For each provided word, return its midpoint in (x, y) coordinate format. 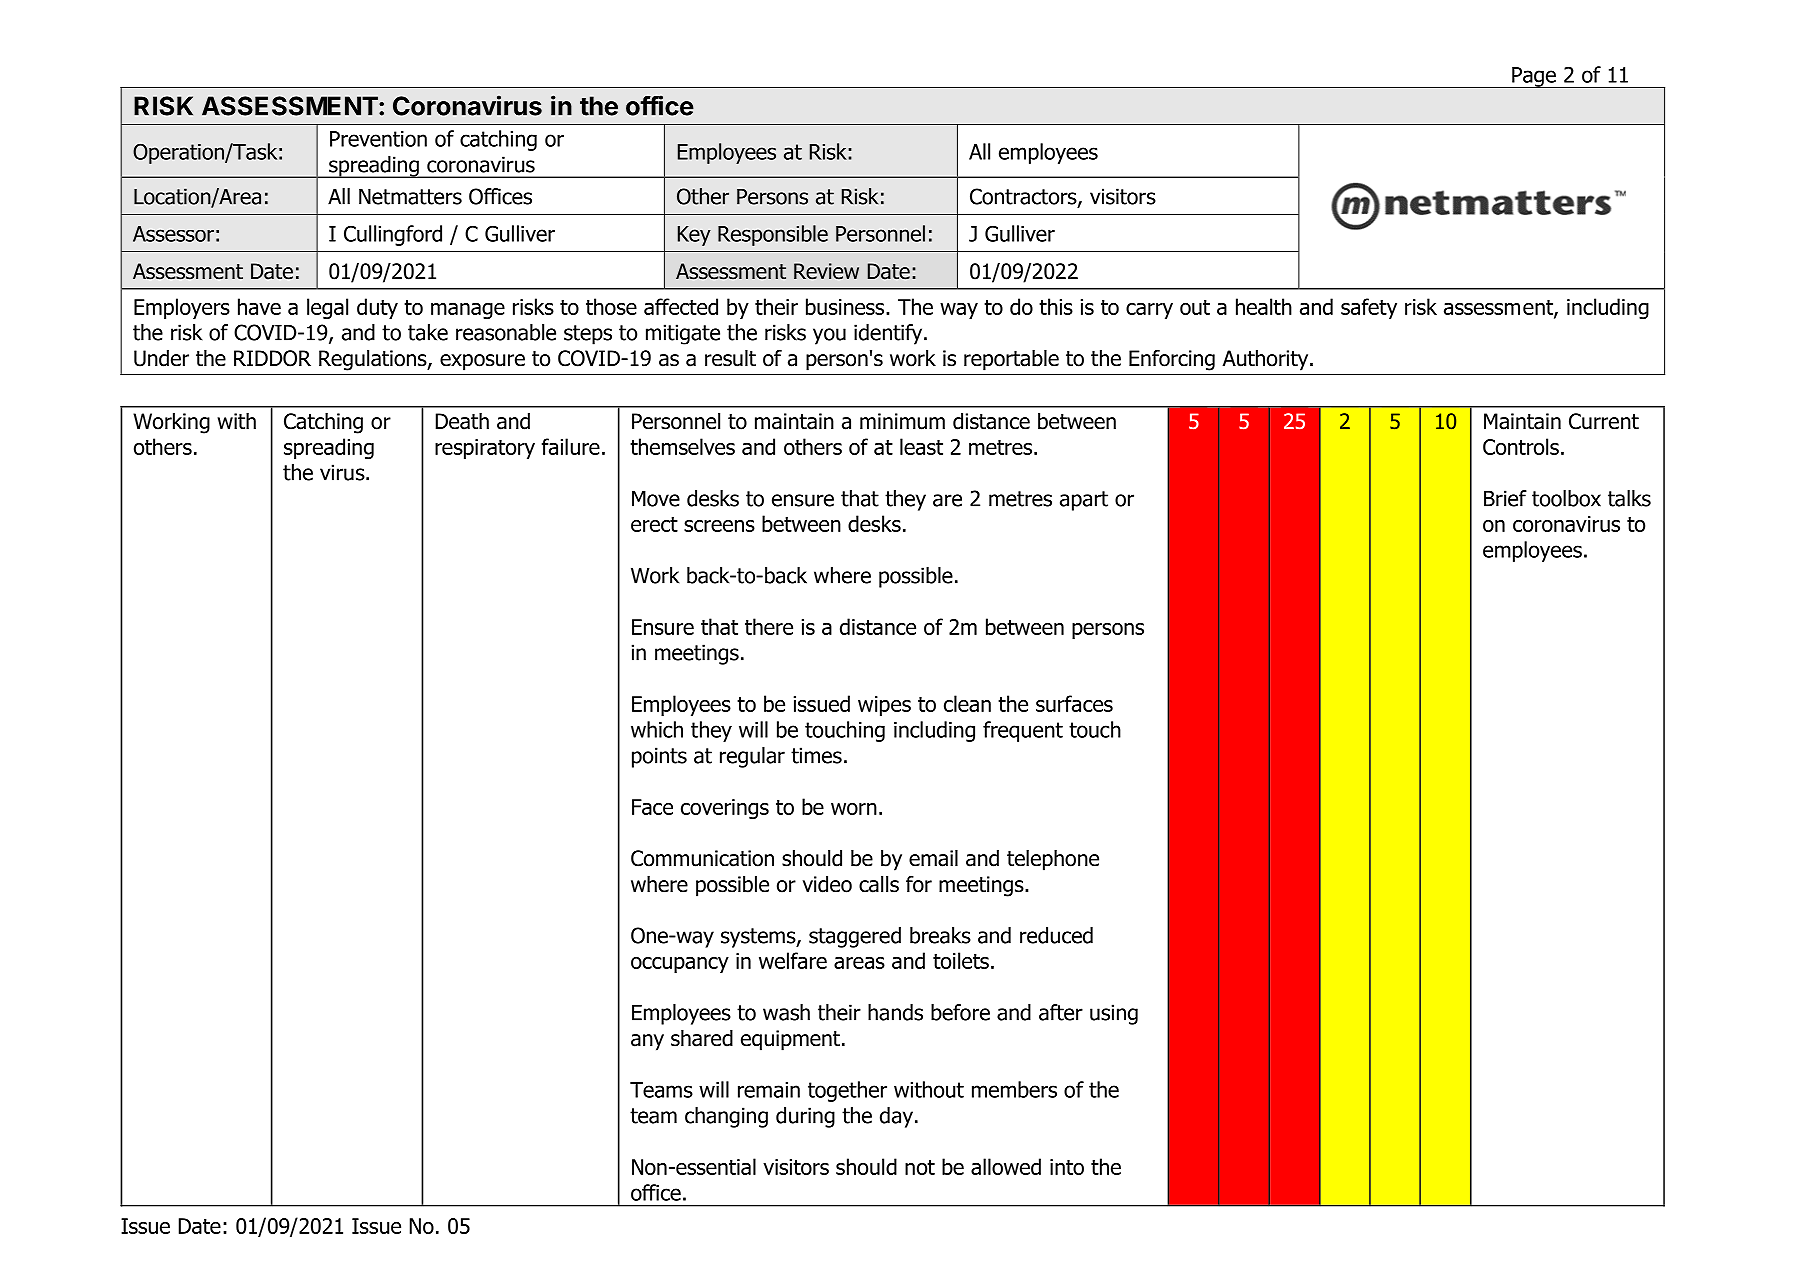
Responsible (773, 235)
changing (726, 1117)
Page (1534, 77)
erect (654, 524)
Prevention (378, 139)
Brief (1505, 498)
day (896, 1117)
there (769, 626)
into (1067, 1167)
